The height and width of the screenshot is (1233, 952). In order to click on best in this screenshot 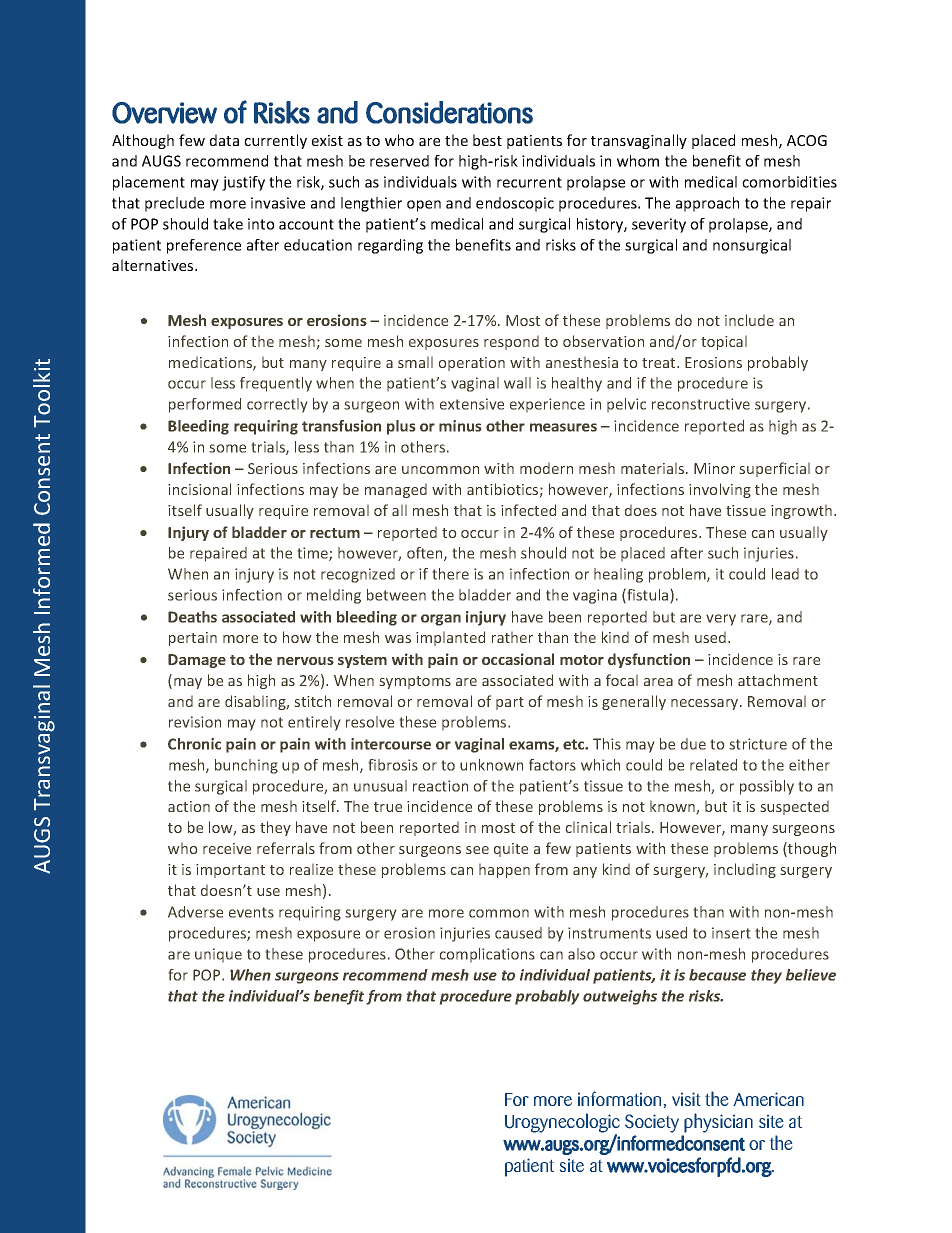, I will do `click(487, 140)`.
